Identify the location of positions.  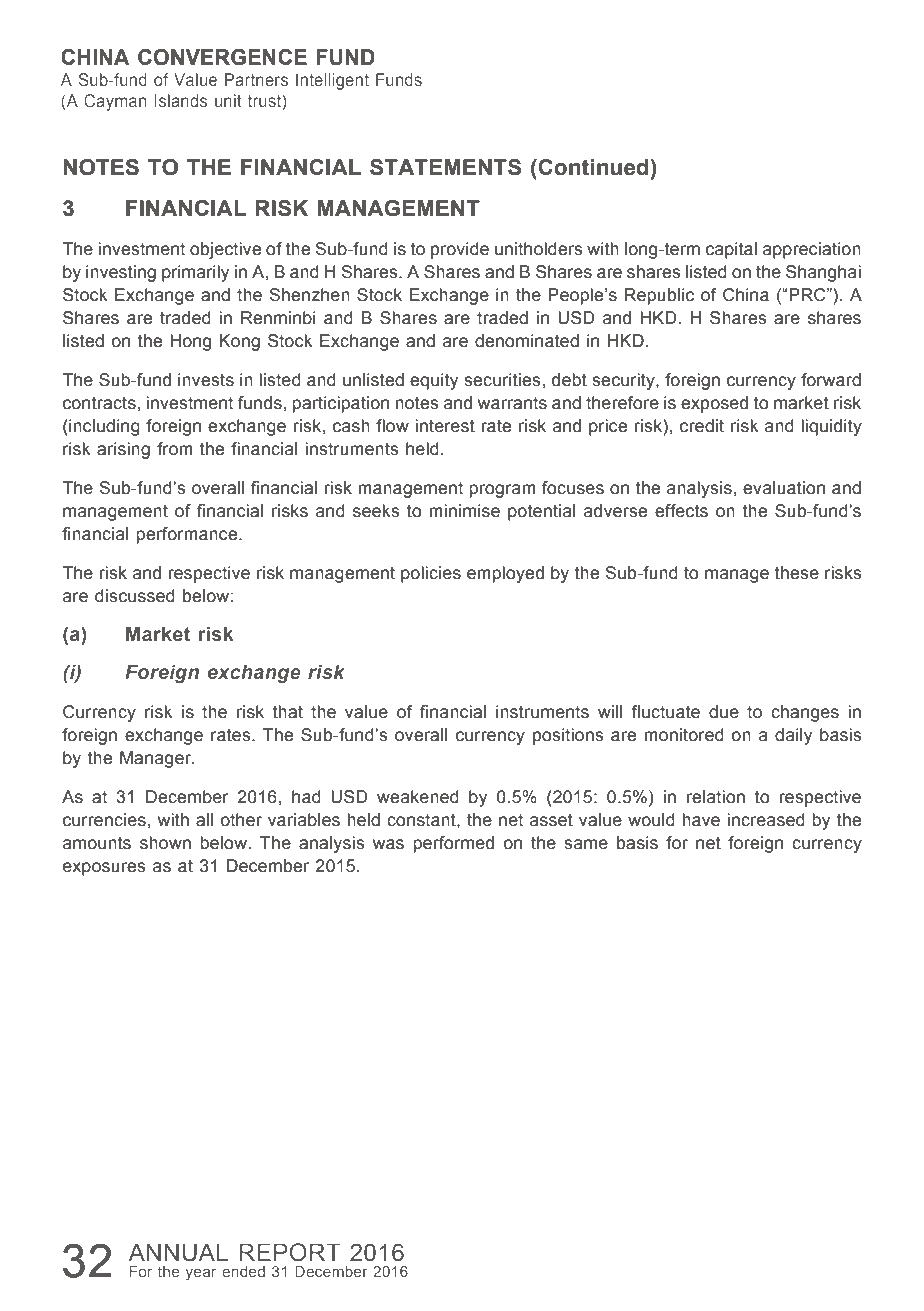
(568, 736).
